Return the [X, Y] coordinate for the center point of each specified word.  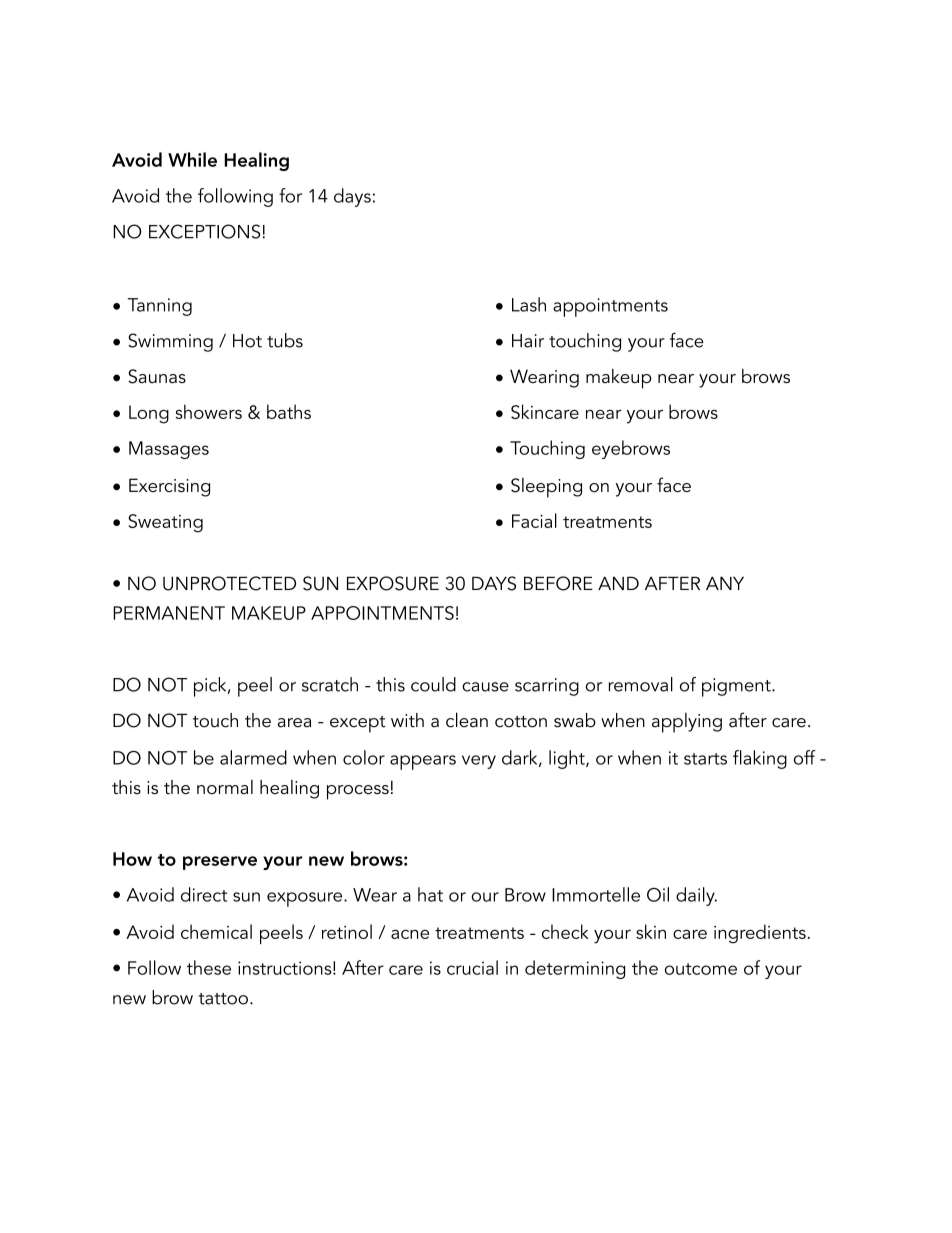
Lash [529, 304]
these [209, 967]
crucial [472, 967]
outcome [701, 969]
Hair [528, 341]
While [192, 159]
